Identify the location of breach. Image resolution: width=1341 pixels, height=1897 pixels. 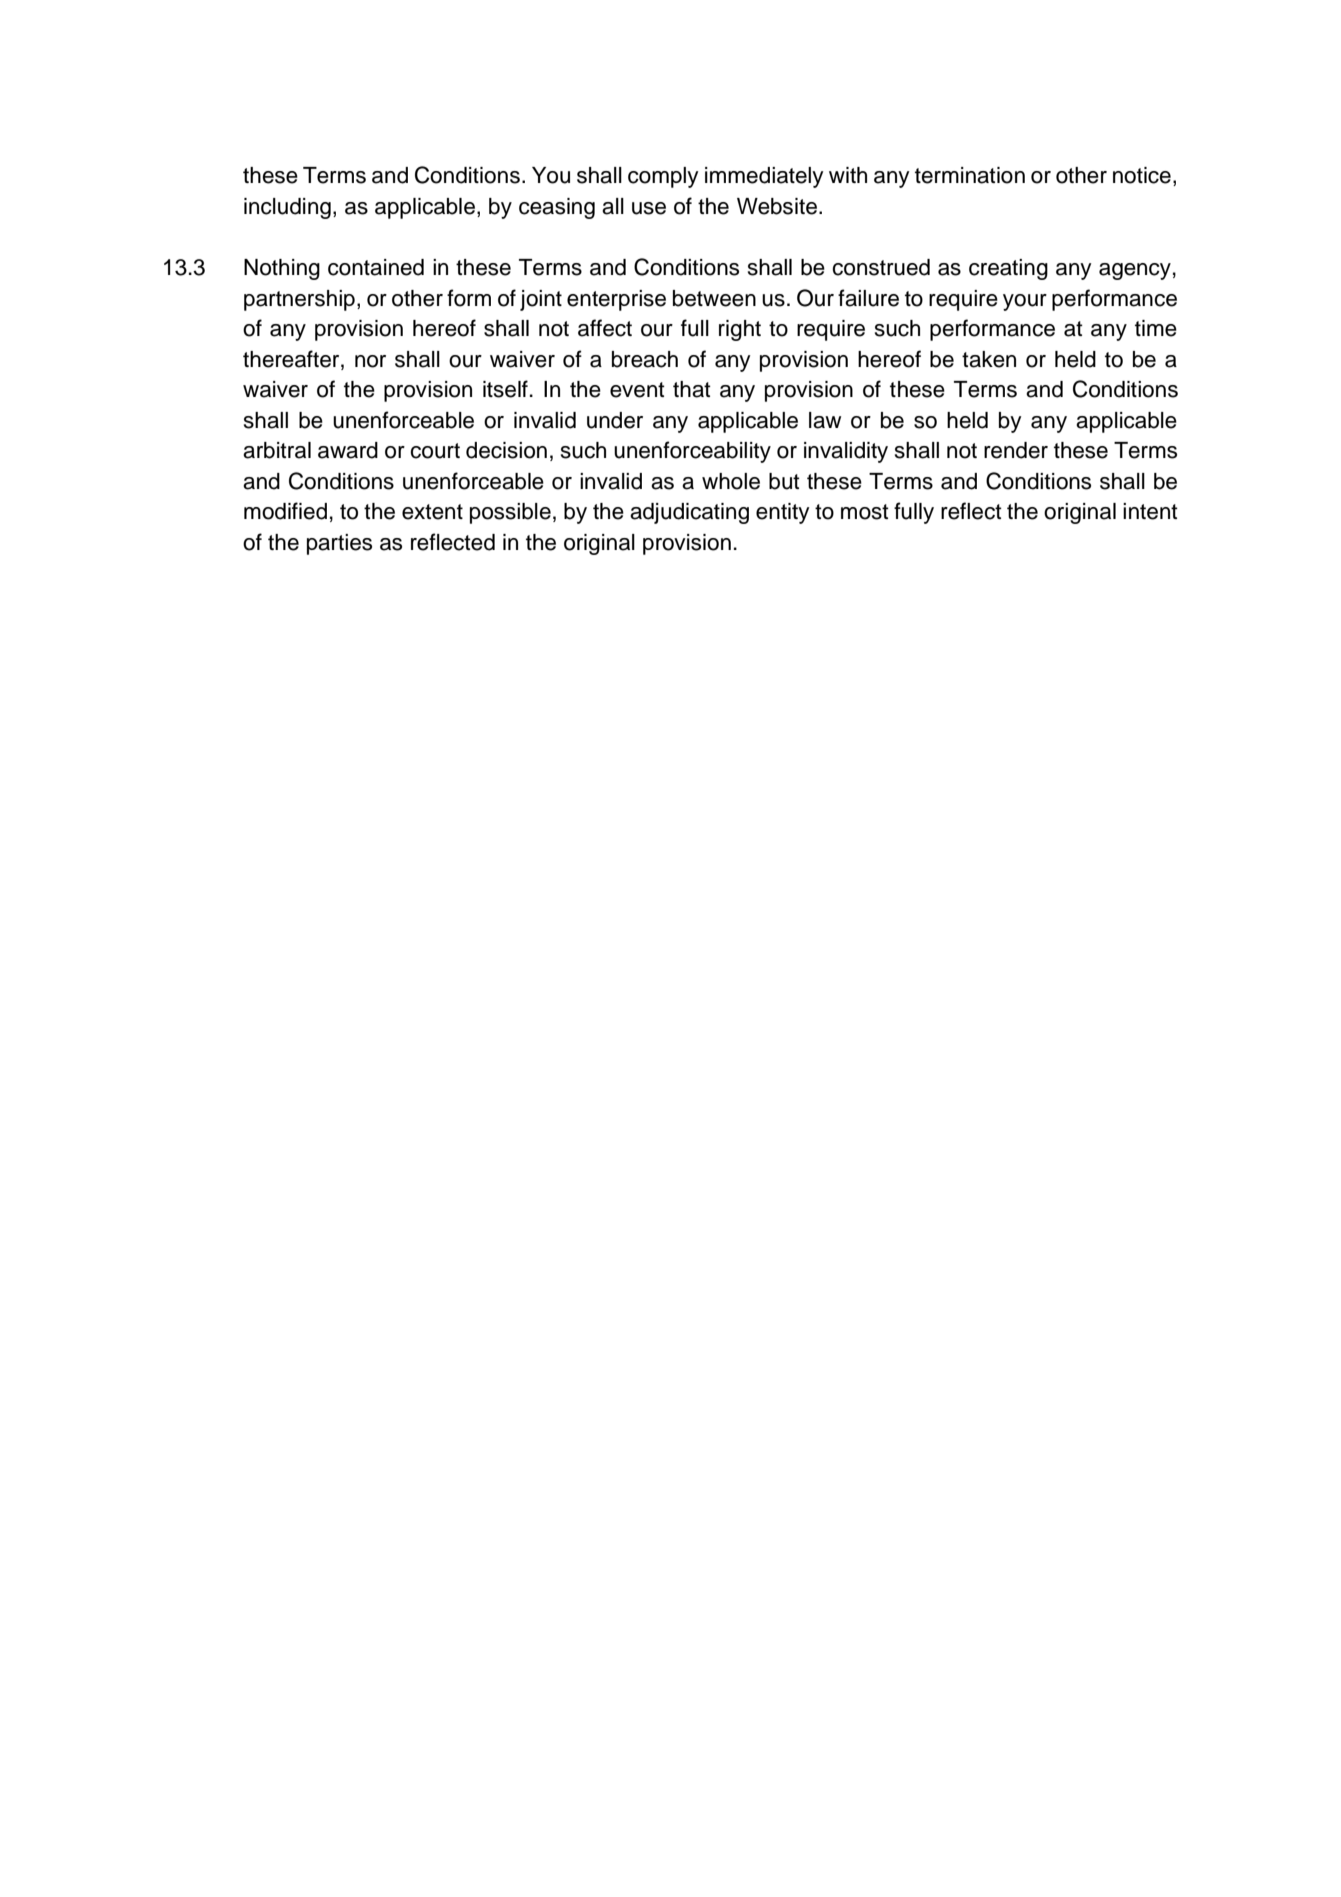
(645, 359).
